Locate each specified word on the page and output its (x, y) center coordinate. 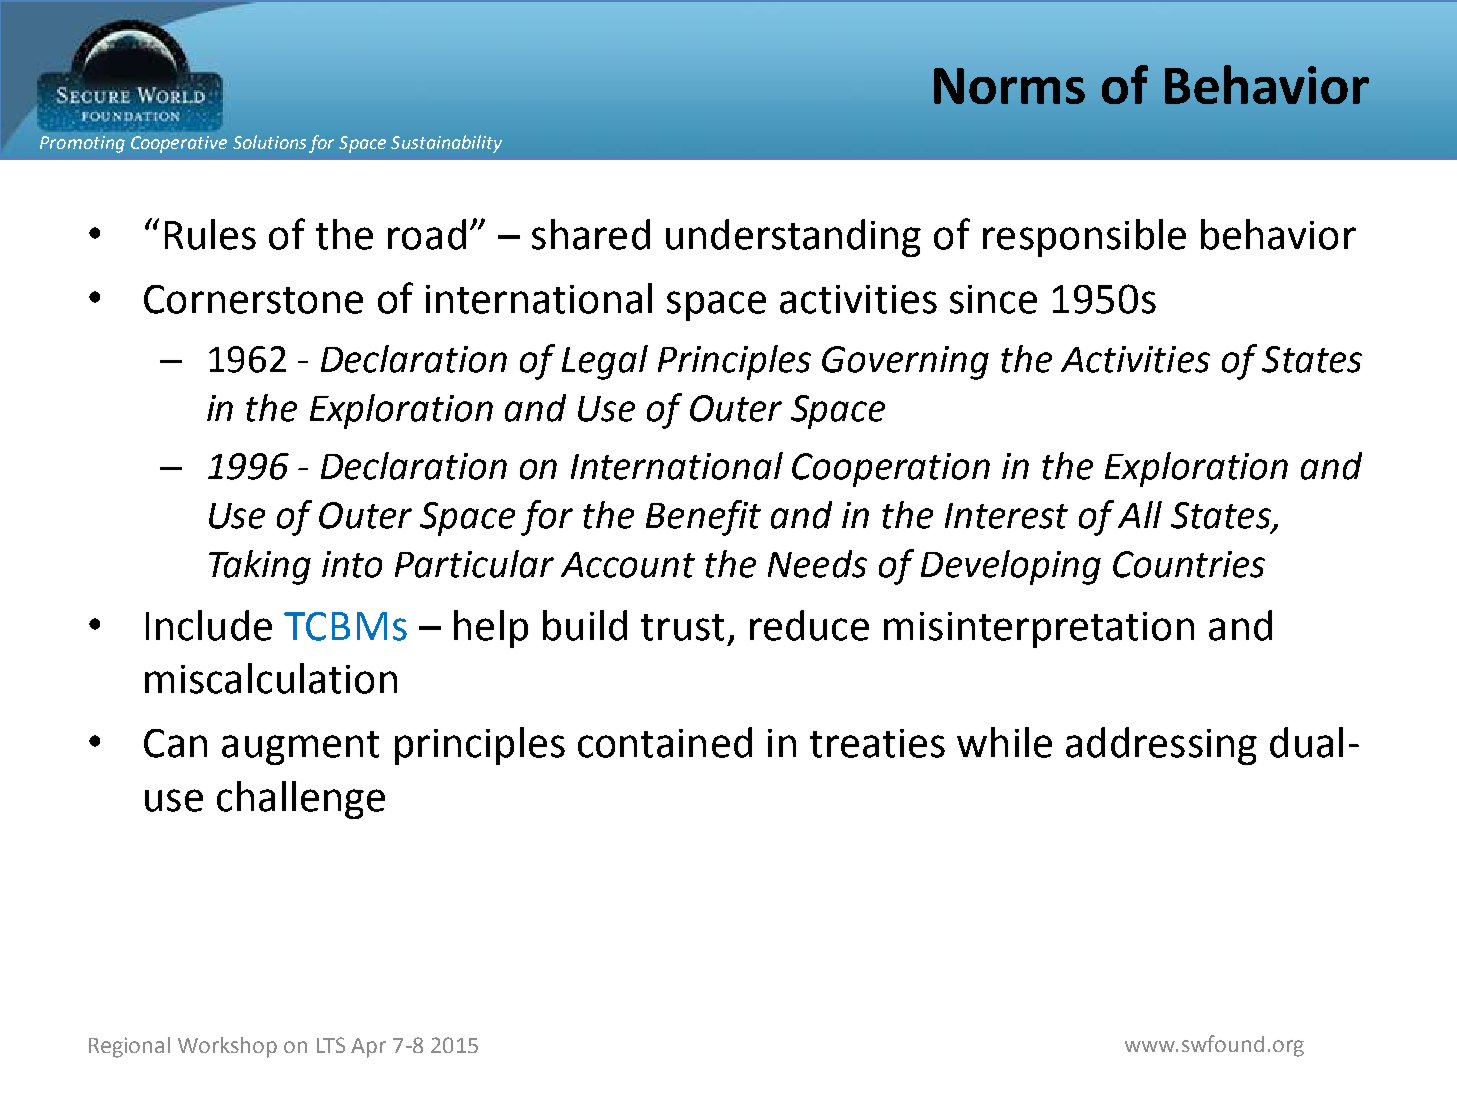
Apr (368, 1048)
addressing (1161, 746)
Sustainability (446, 144)
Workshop (227, 1047)
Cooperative (179, 144)
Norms (1009, 86)
